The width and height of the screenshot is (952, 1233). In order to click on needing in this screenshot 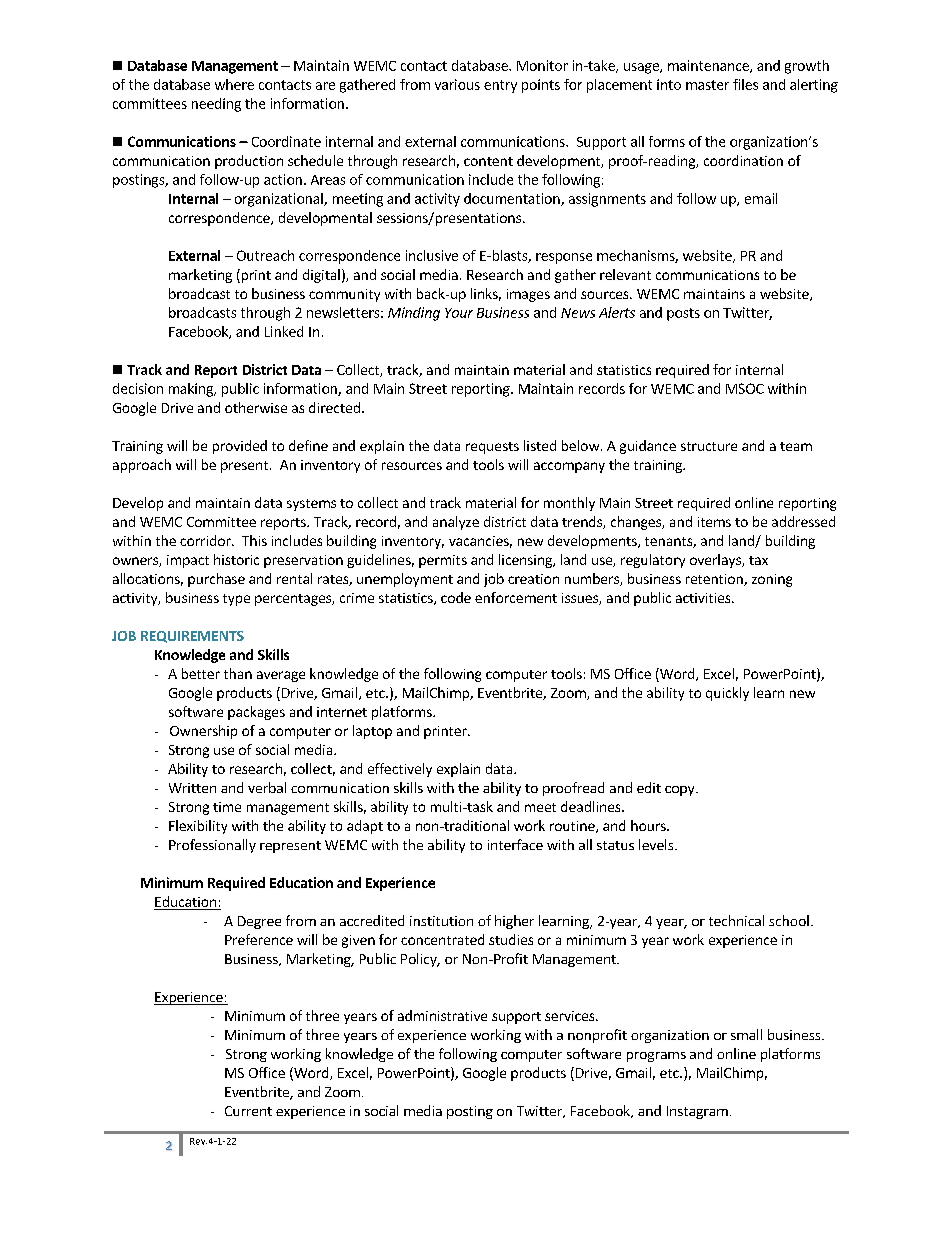, I will do `click(216, 105)`.
